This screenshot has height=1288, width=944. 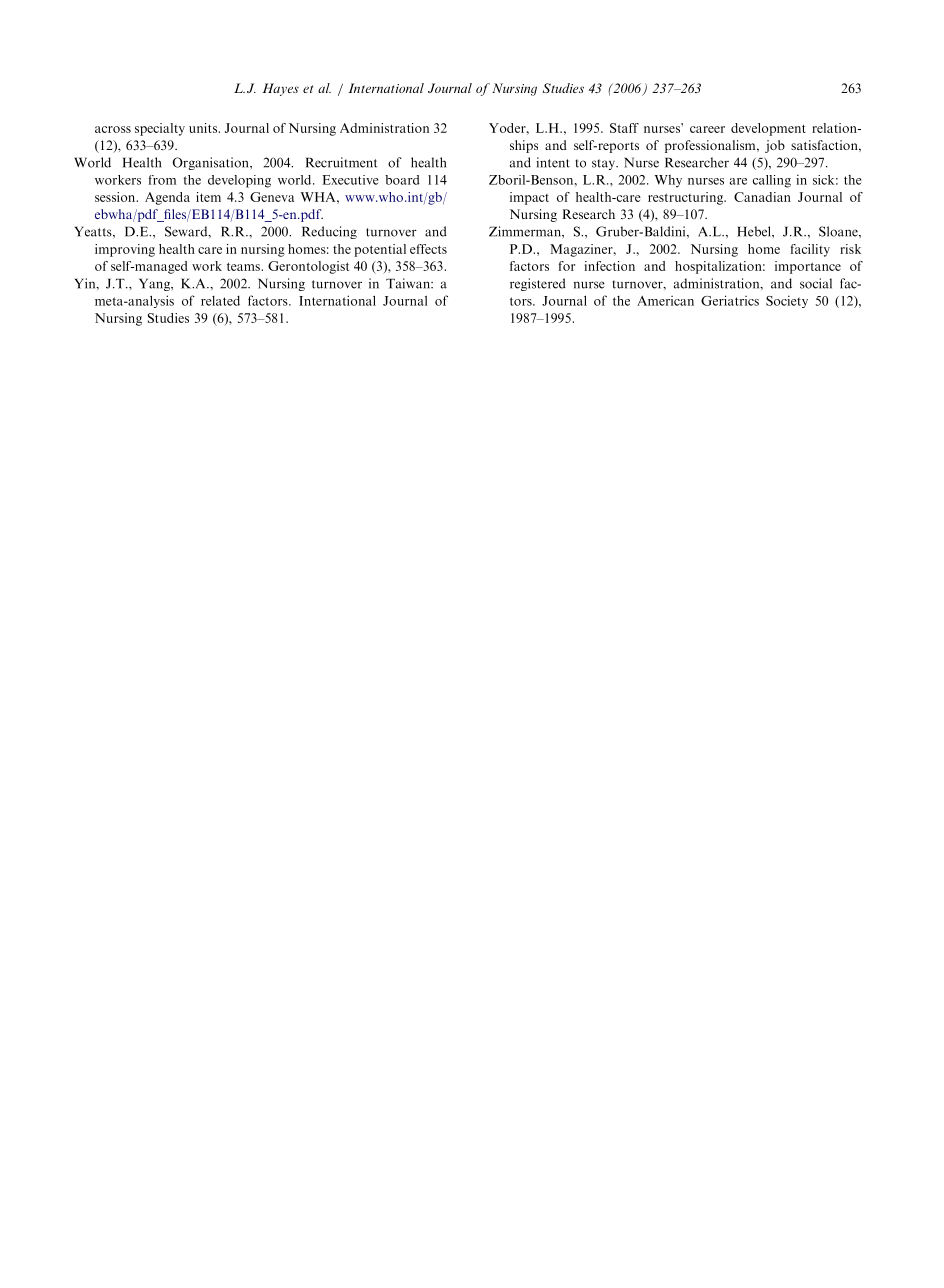 What do you see at coordinates (220, 301) in the screenshot?
I see `related` at bounding box center [220, 301].
